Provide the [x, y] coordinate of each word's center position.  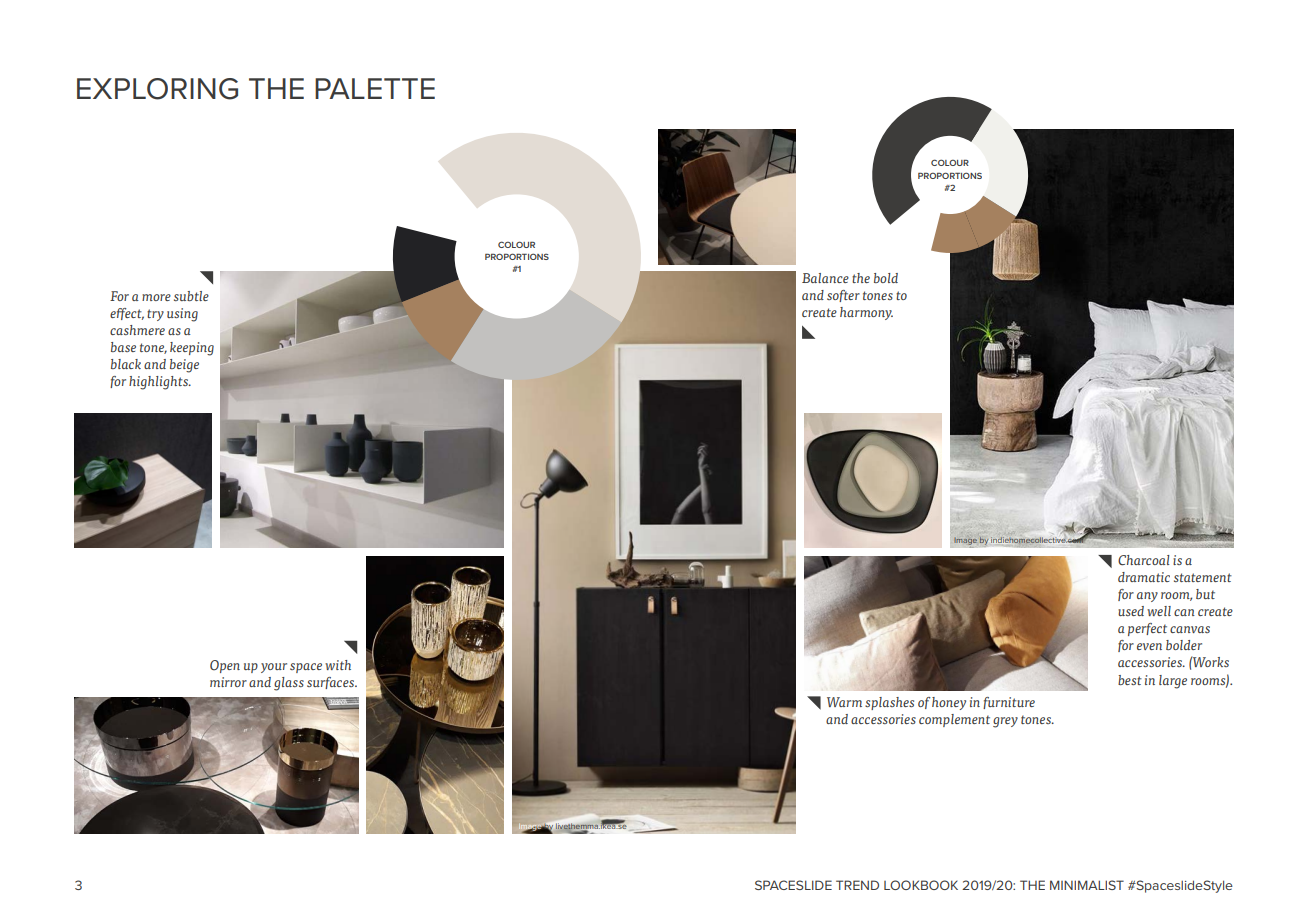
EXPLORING [157, 89]
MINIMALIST [1087, 885]
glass [289, 684]
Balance [825, 278]
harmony [866, 313]
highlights [159, 383]
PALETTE [375, 88]
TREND [857, 885]
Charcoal [1144, 560]
